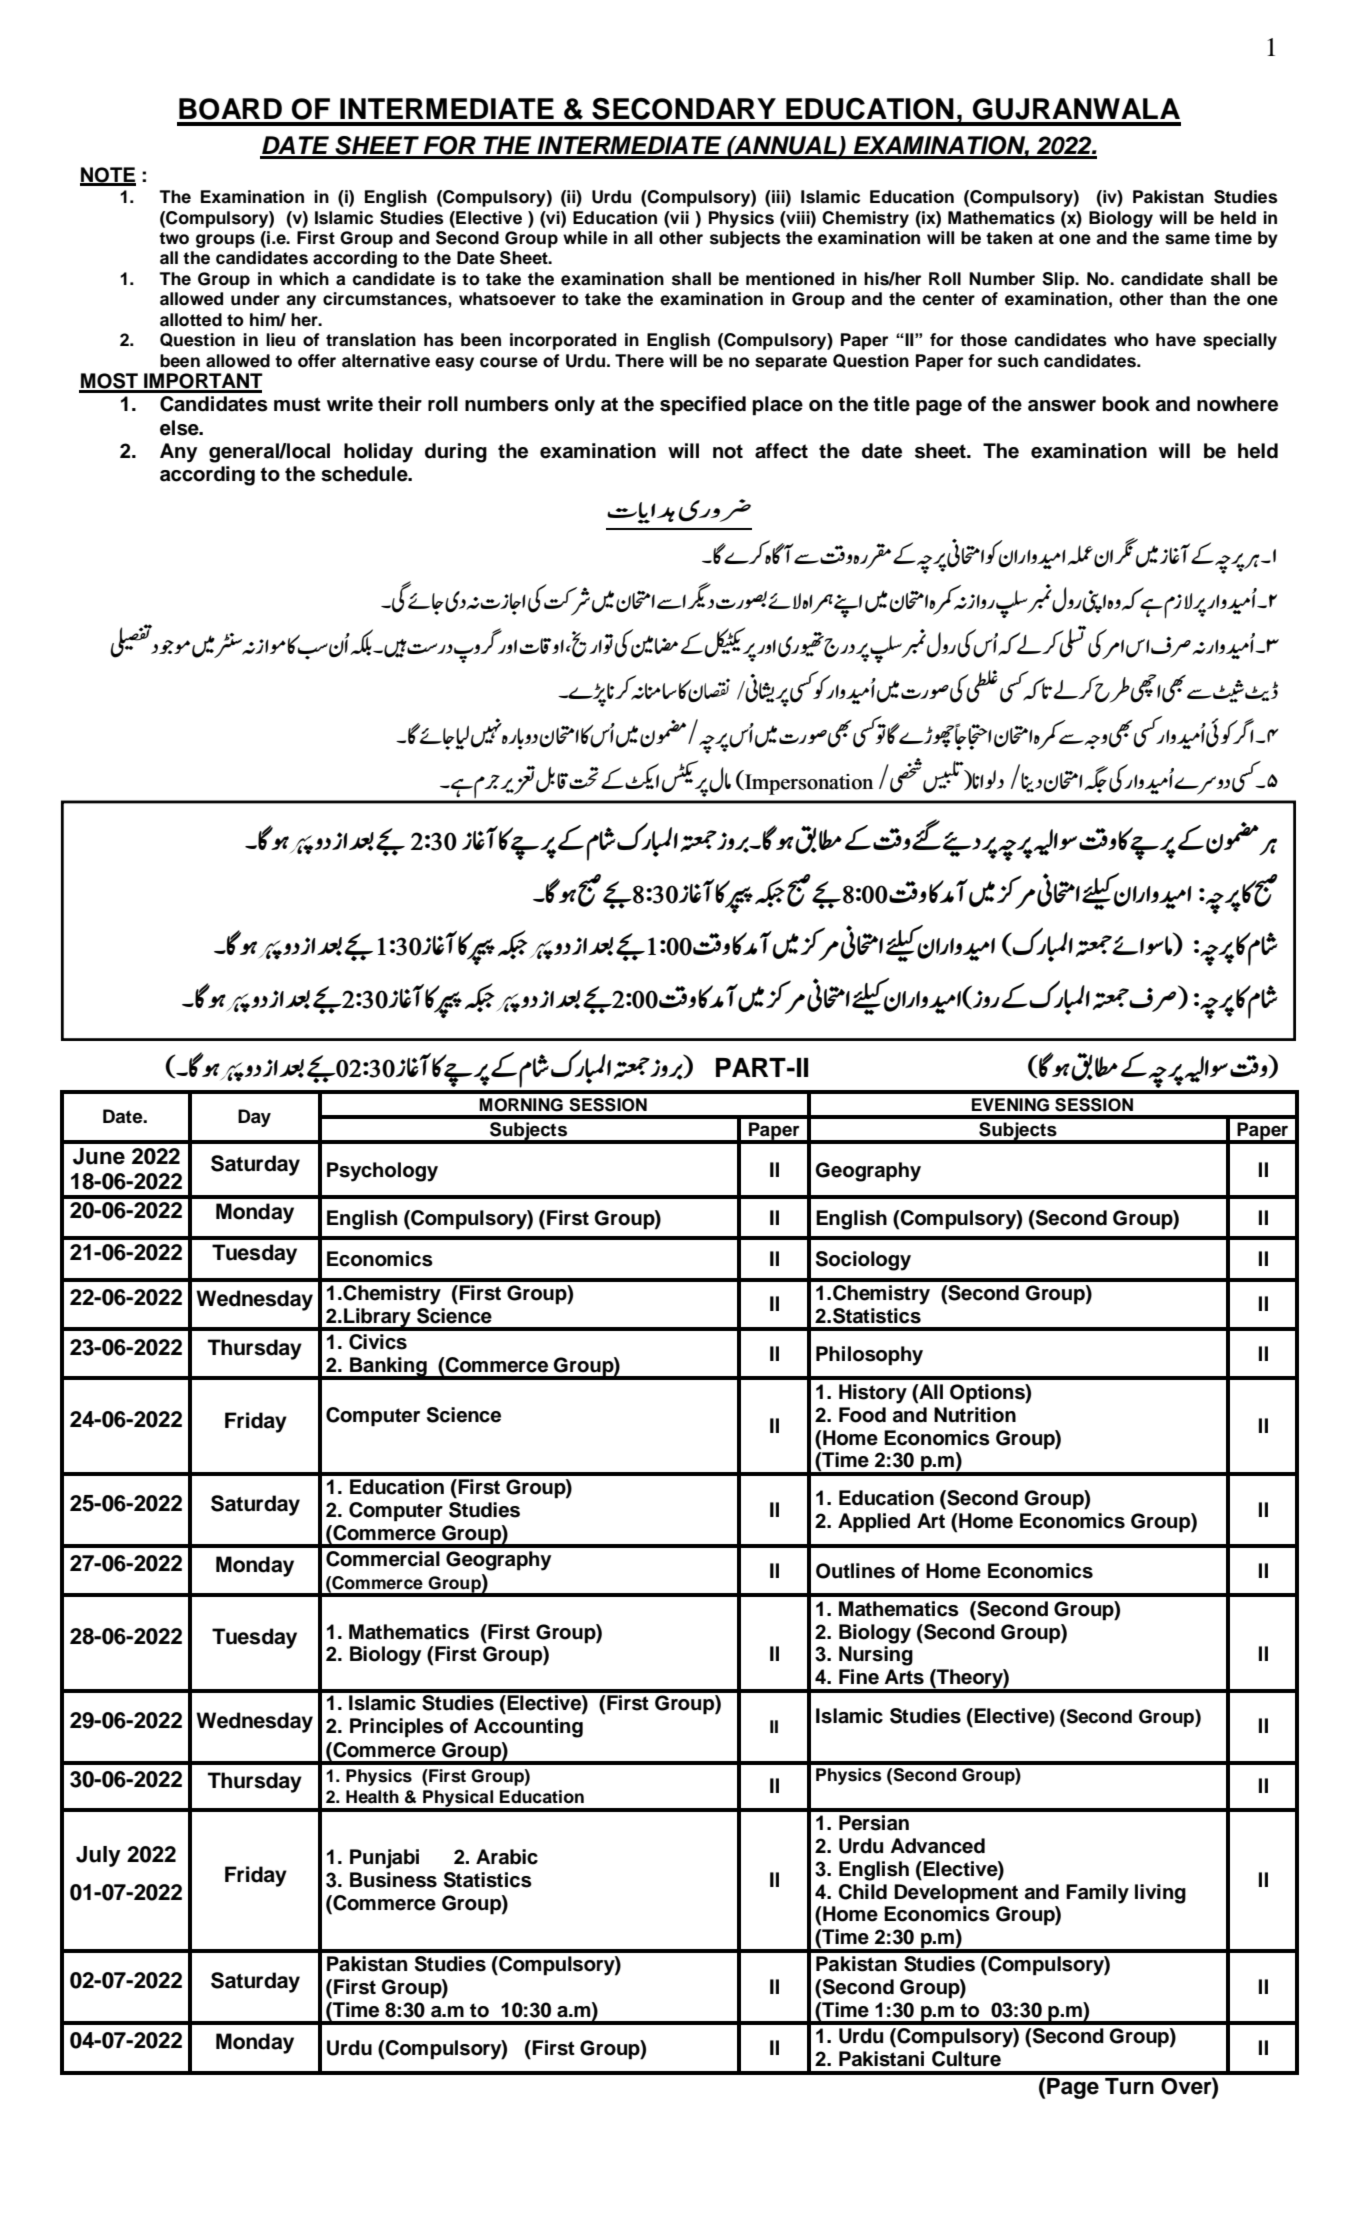  What do you see at coordinates (1059, 280) in the image?
I see `Slip` at bounding box center [1059, 280].
